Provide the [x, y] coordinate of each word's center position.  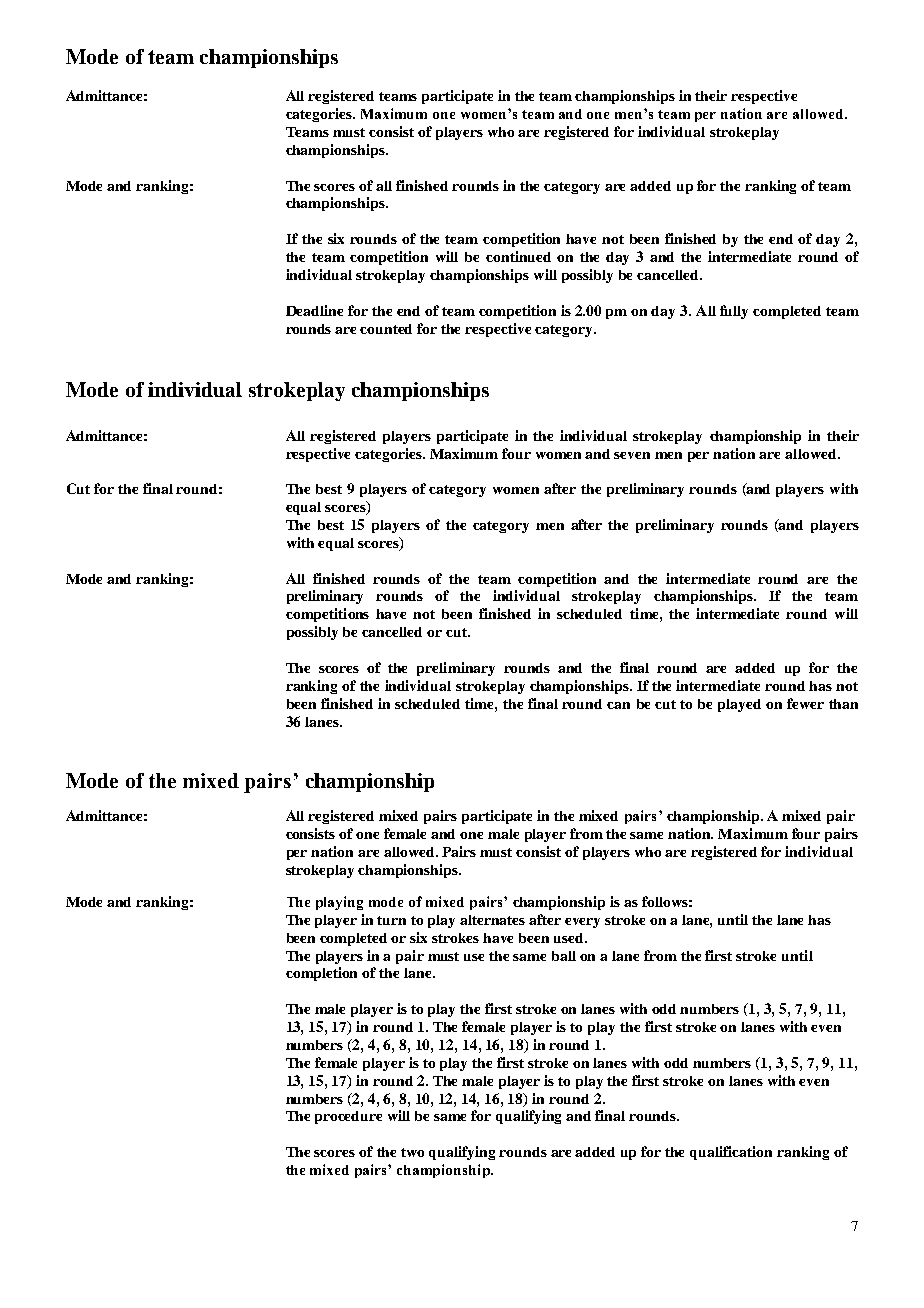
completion [321, 974]
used [570, 938]
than [843, 704]
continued [518, 256]
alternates [492, 920]
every [582, 923]
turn [391, 920]
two [412, 1152]
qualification [731, 1153]
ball [564, 956]
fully [734, 312]
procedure [348, 1117]
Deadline [314, 310]
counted [386, 329]
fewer [805, 703]
